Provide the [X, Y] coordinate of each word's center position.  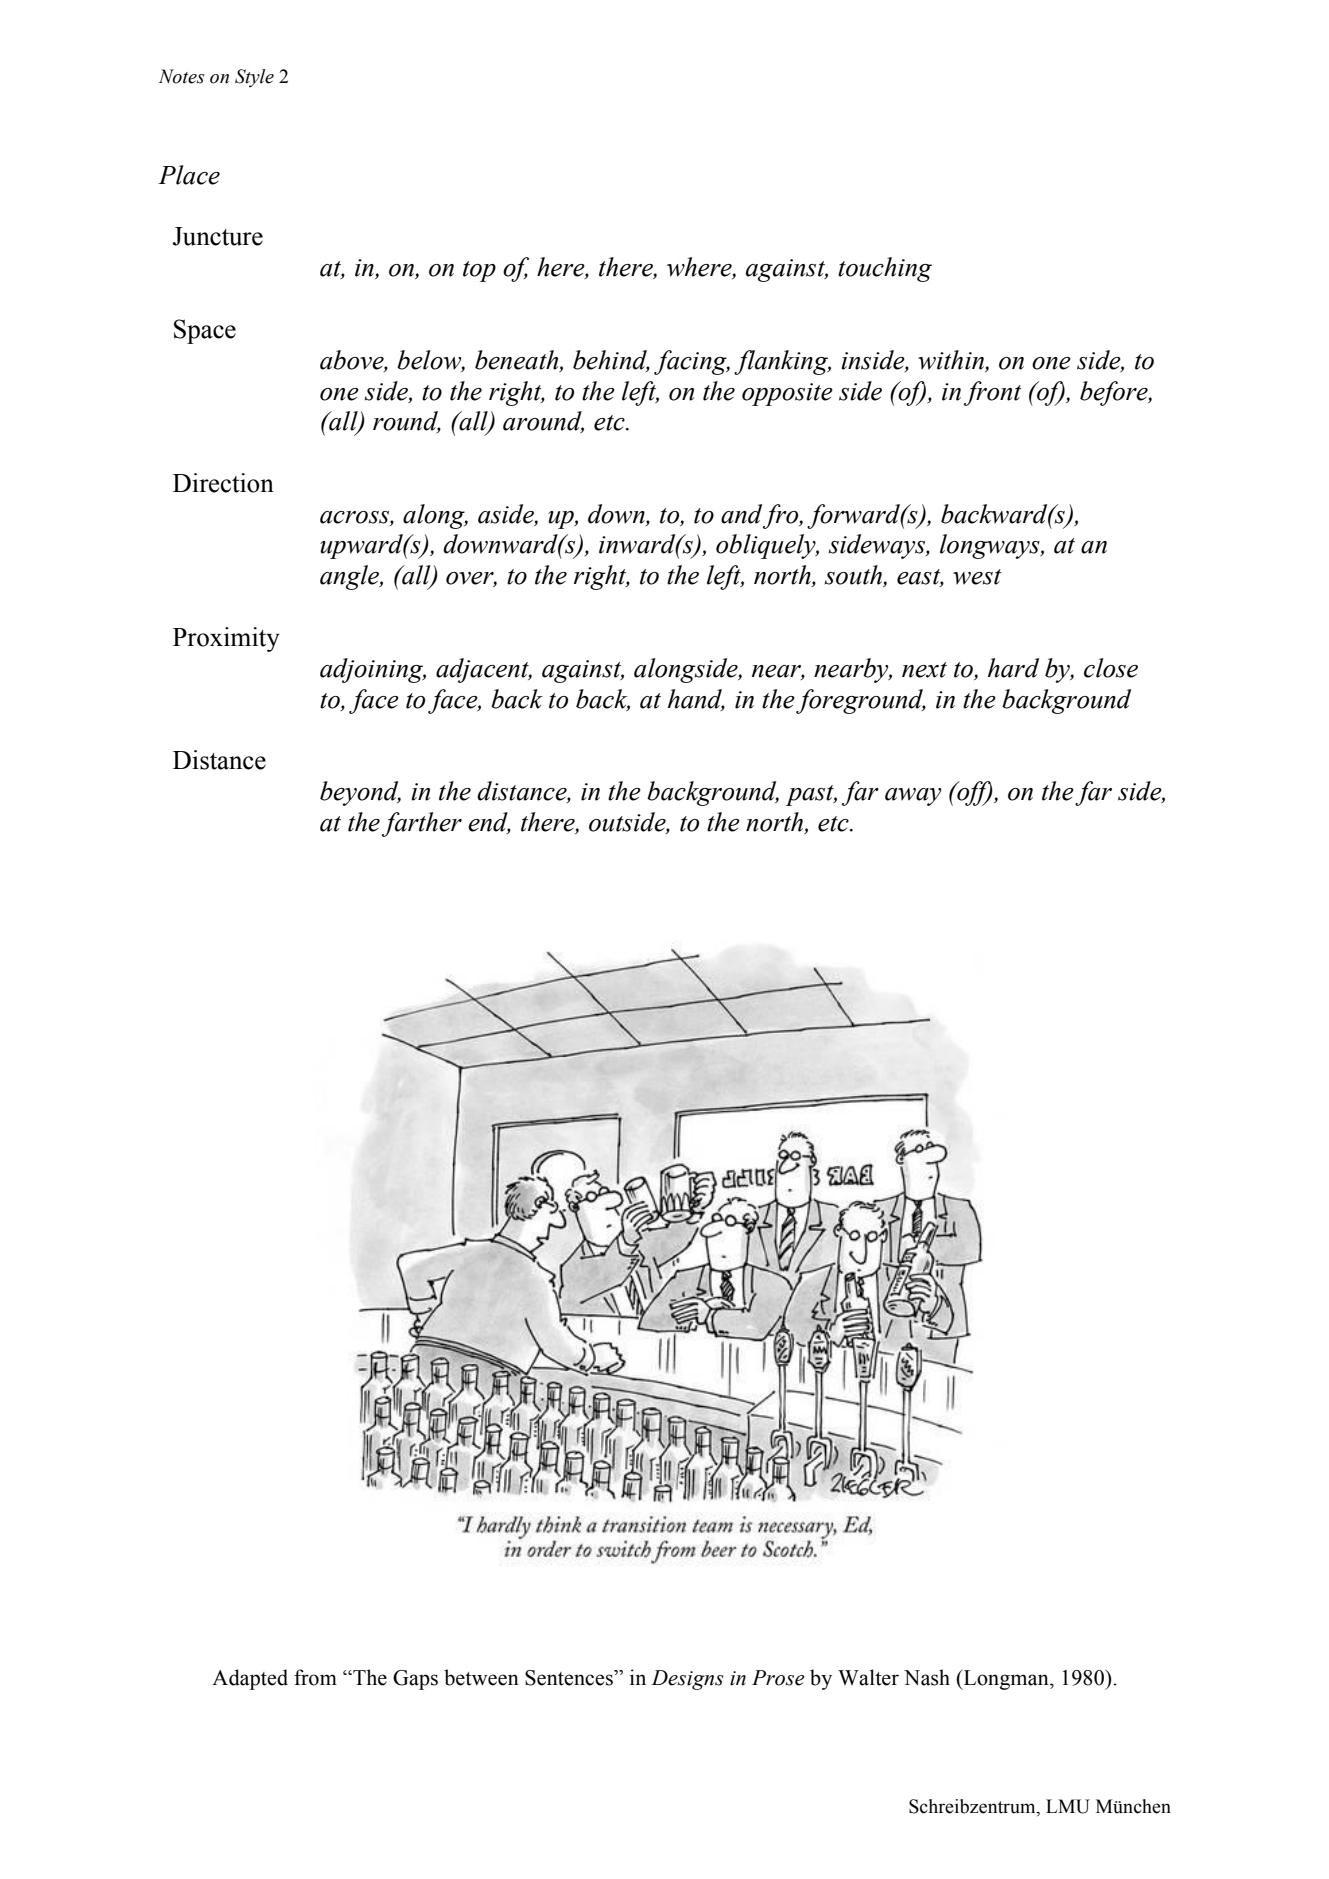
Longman [1006, 1680]
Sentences [570, 1678]
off [974, 793]
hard [1013, 668]
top [479, 271]
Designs [687, 1680]
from [315, 1677]
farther [422, 824]
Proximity [226, 639]
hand [696, 699]
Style [254, 78]
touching [885, 269]
